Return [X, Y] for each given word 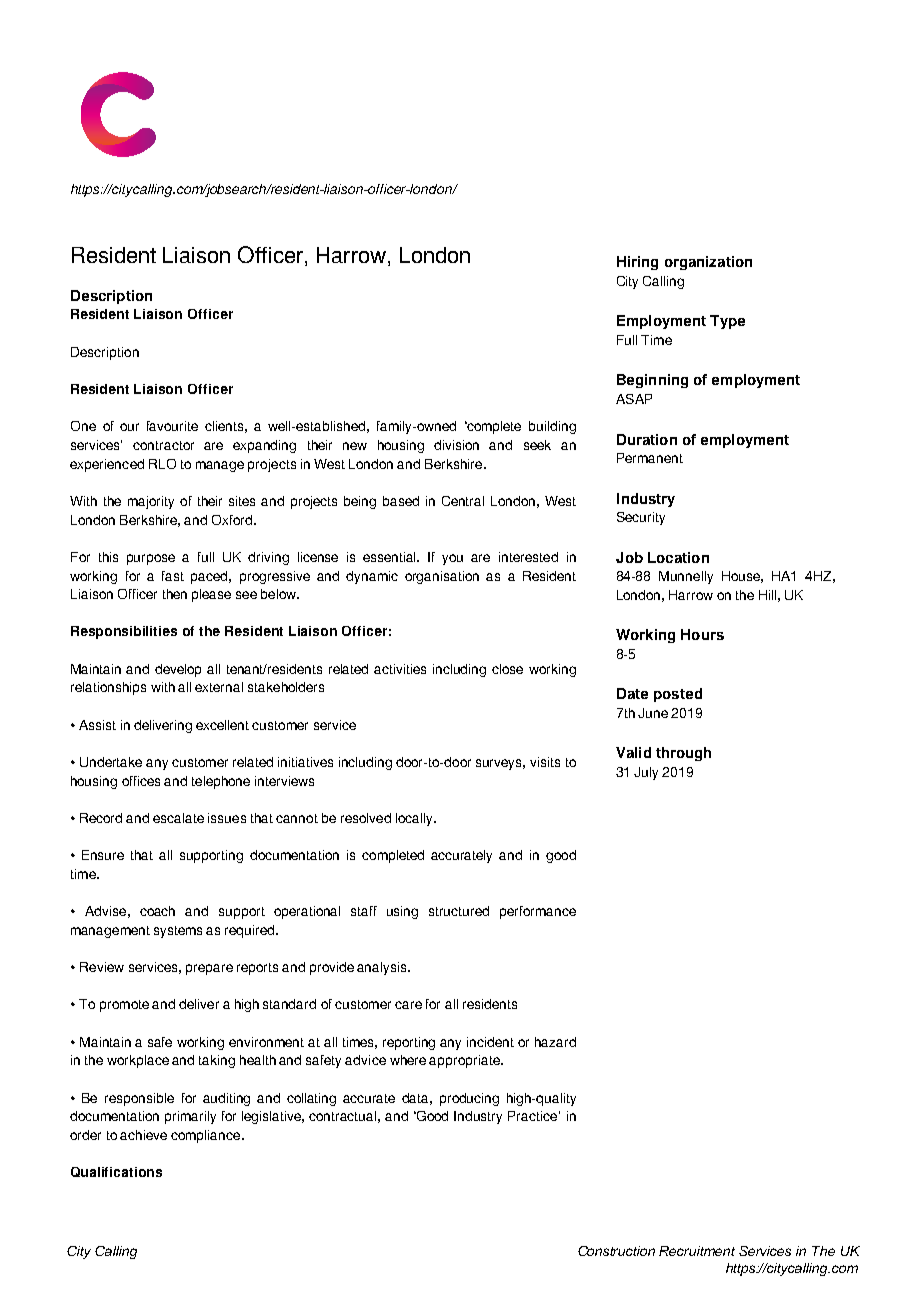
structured [459, 911]
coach [157, 911]
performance [538, 912]
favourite [172, 426]
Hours [702, 634]
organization [708, 263]
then [175, 594]
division [456, 445]
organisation [442, 577]
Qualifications [116, 1172]
